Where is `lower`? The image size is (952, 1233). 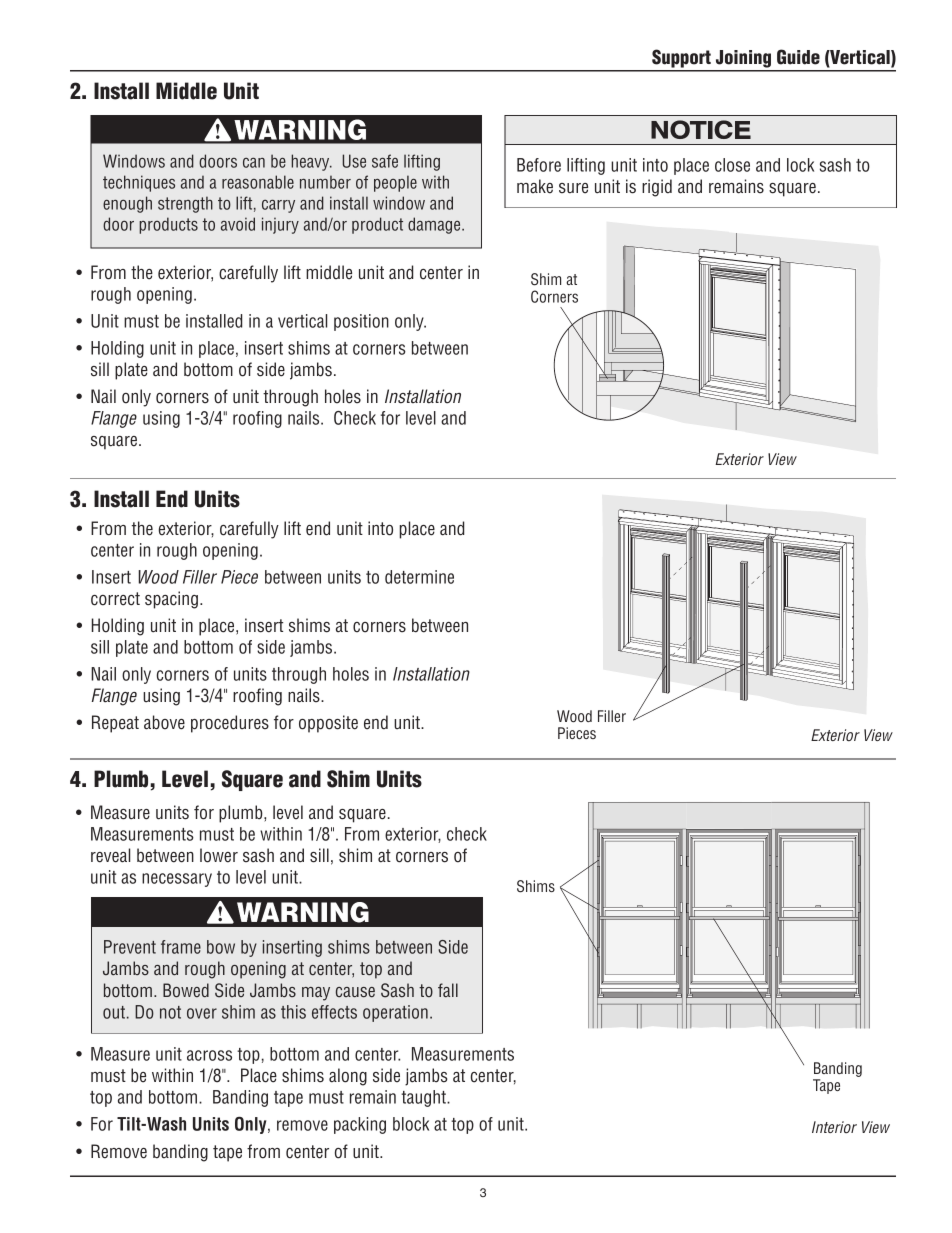
lower is located at coordinates (219, 855).
